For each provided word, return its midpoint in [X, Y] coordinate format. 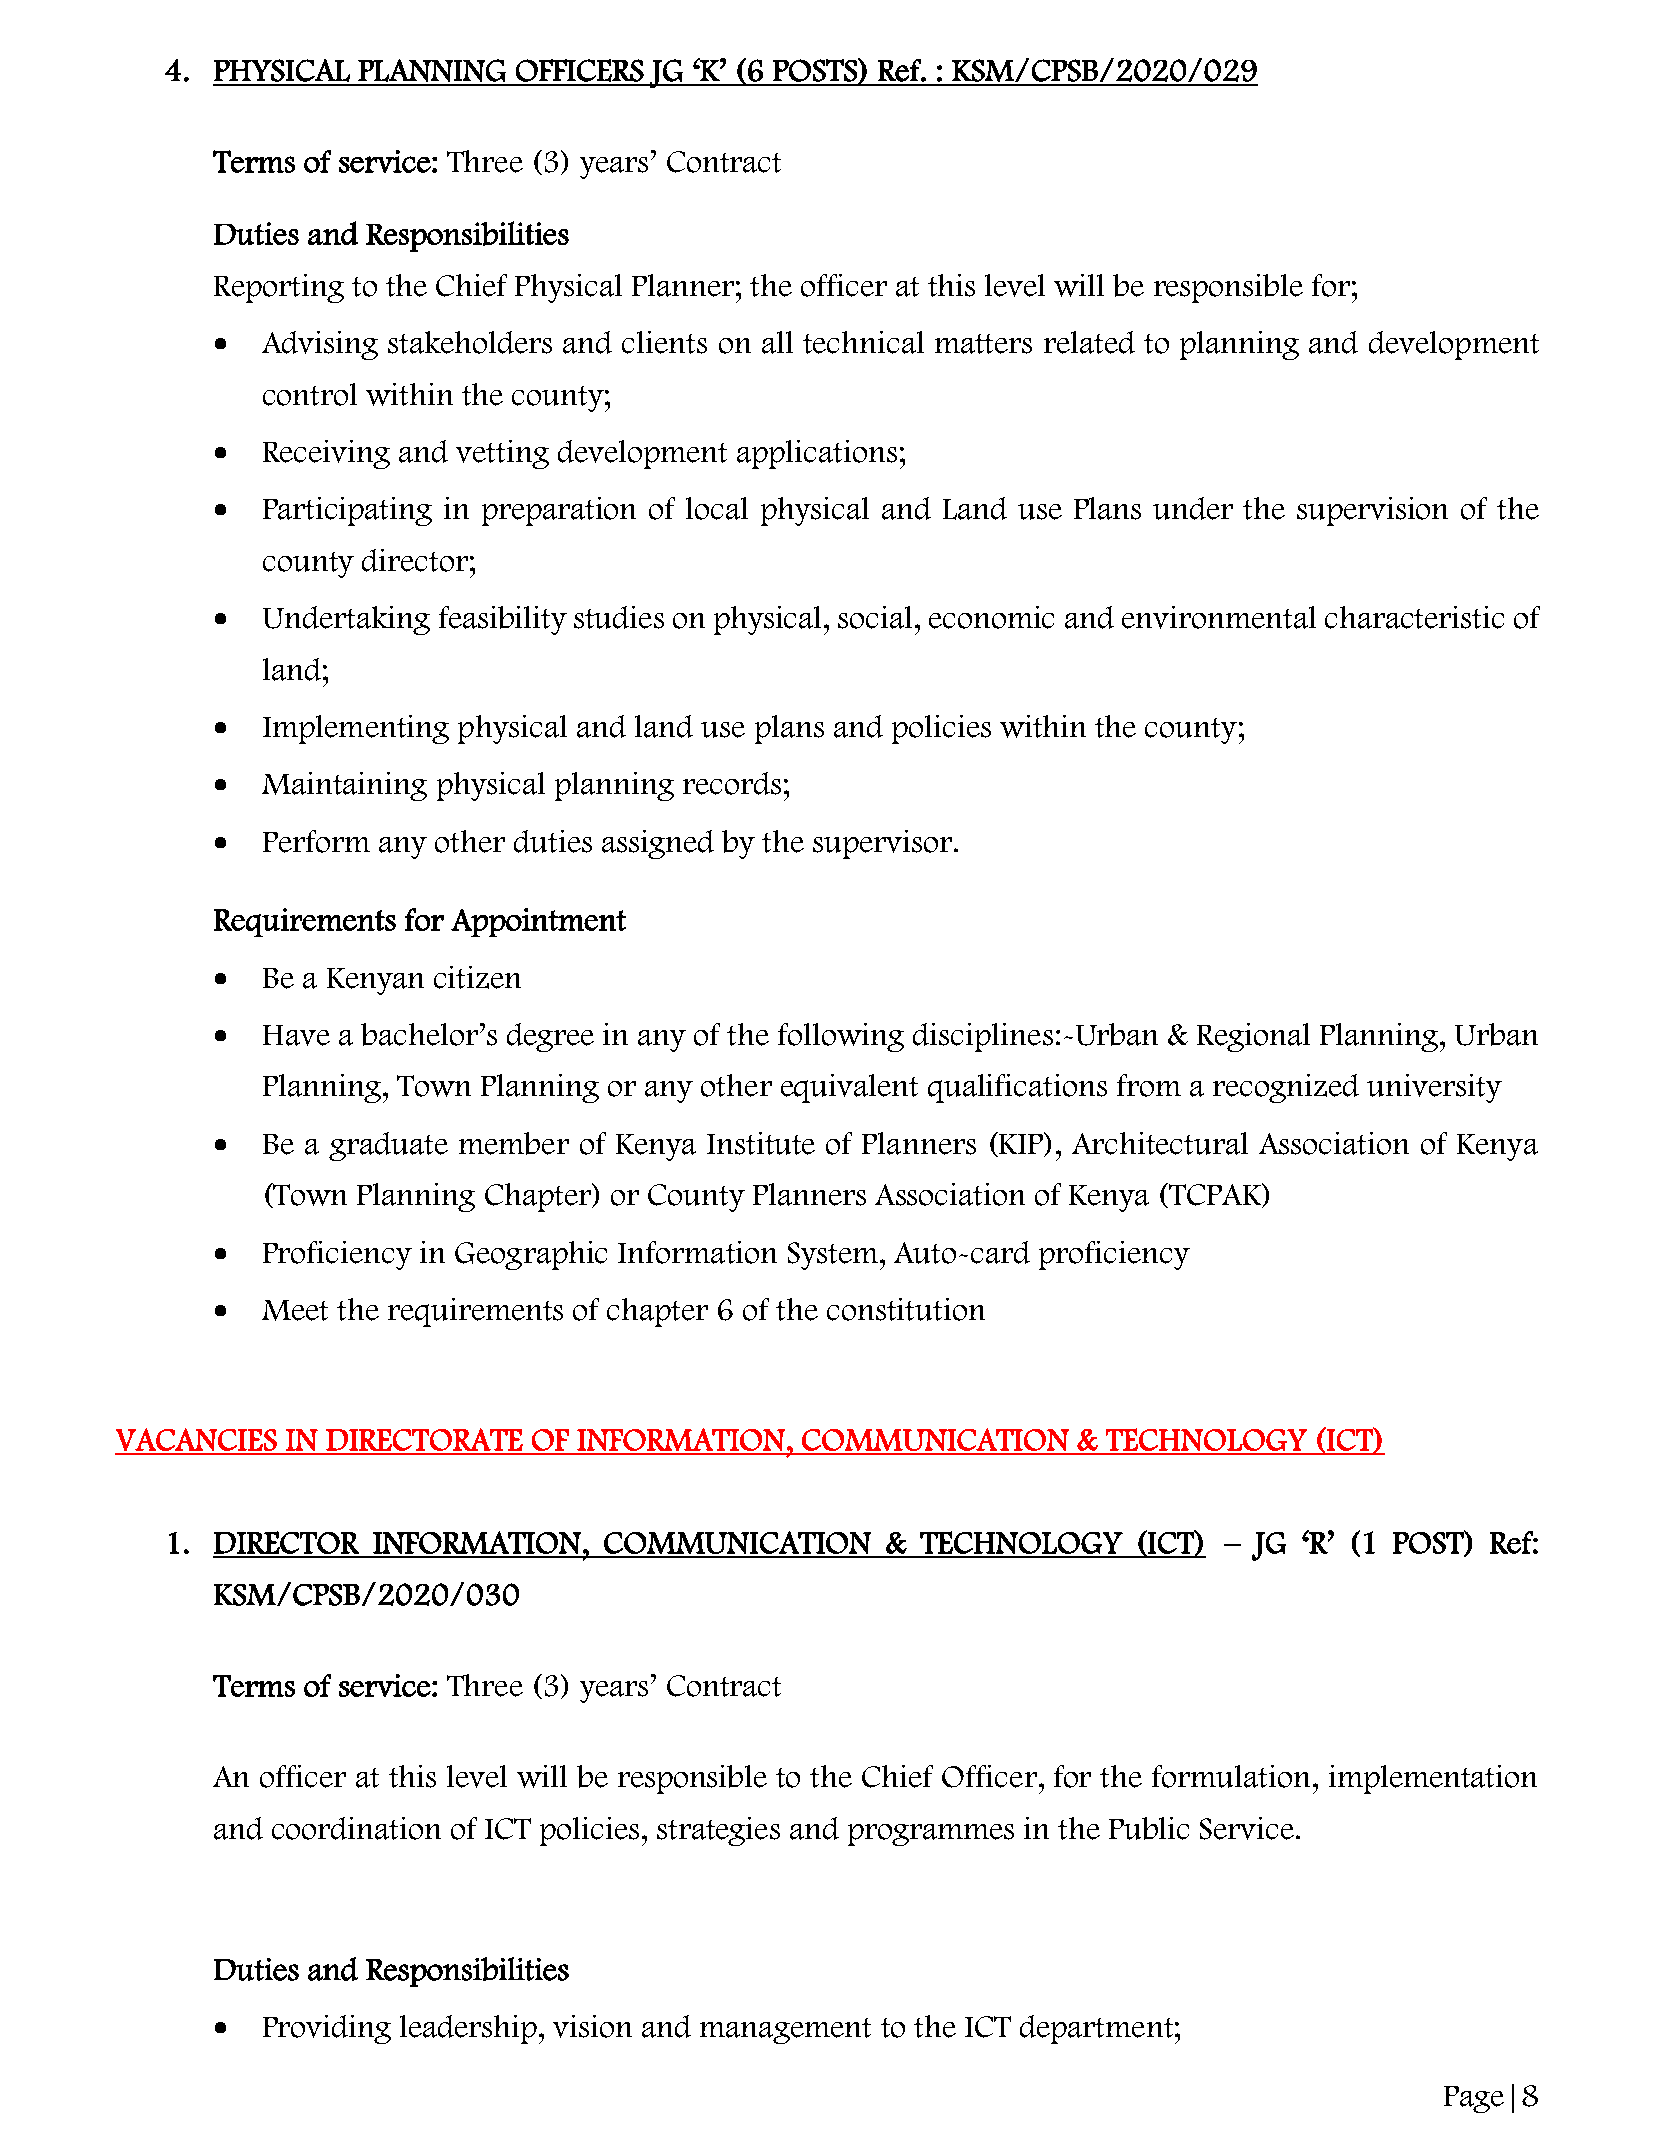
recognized [1286, 1088]
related [1089, 342]
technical [863, 342]
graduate [388, 1146]
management [785, 2031]
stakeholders [470, 342]
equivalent [849, 1088]
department [1096, 2029]
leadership [470, 2029]
